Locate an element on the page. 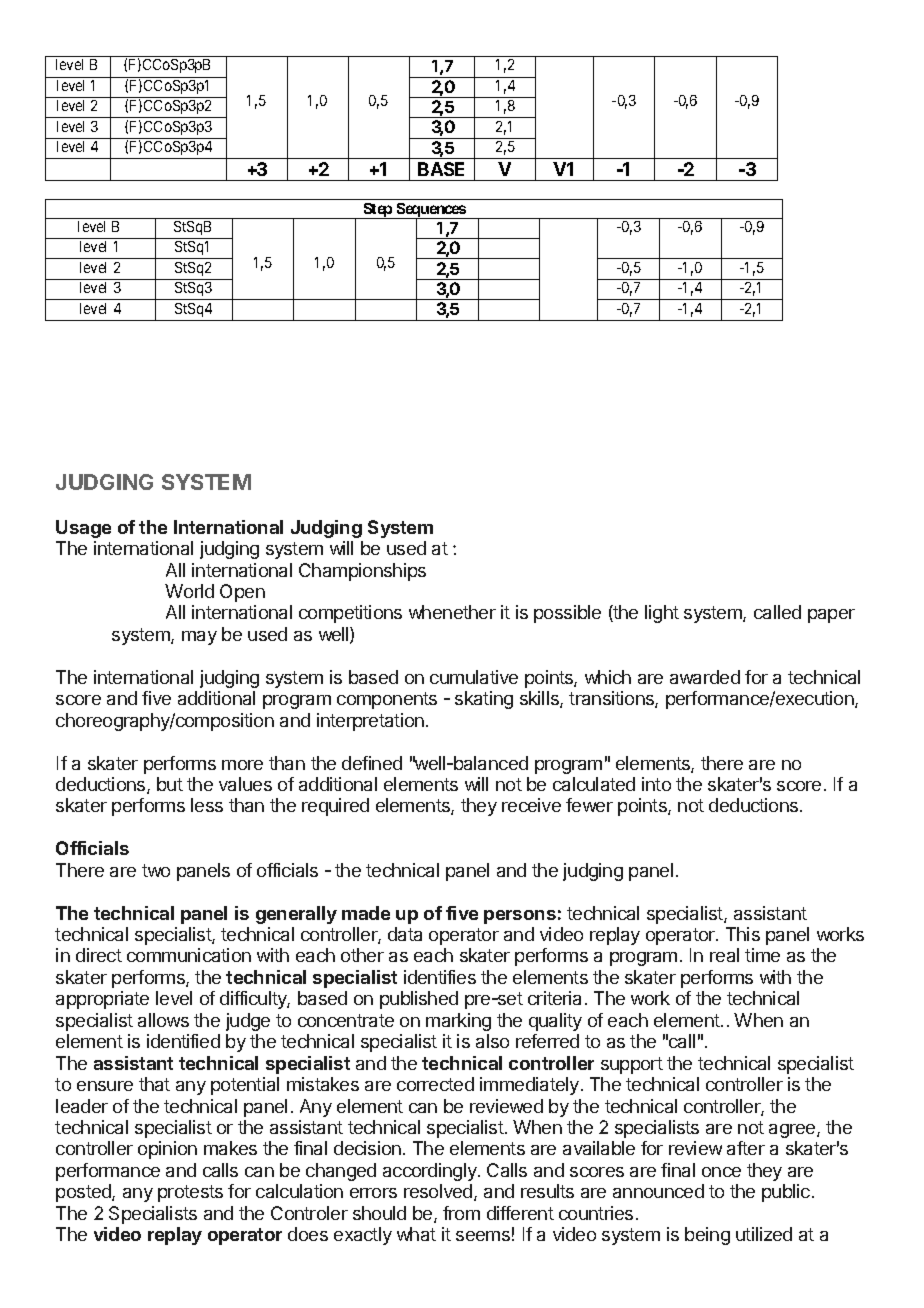  protests is located at coordinates (190, 1193).
